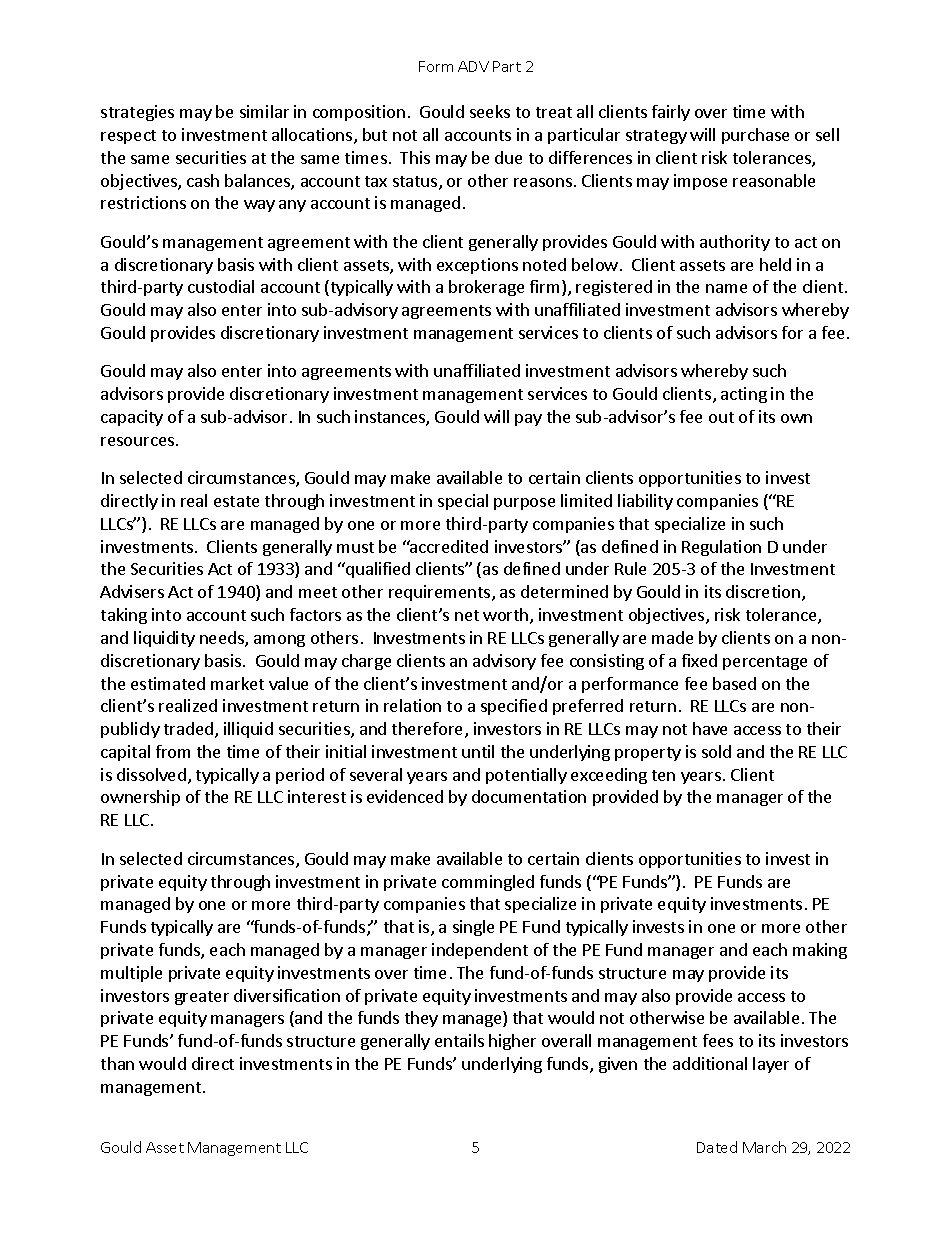 This screenshot has height=1233, width=952. What do you see at coordinates (140, 798) in the screenshot?
I see `ownership` at bounding box center [140, 798].
